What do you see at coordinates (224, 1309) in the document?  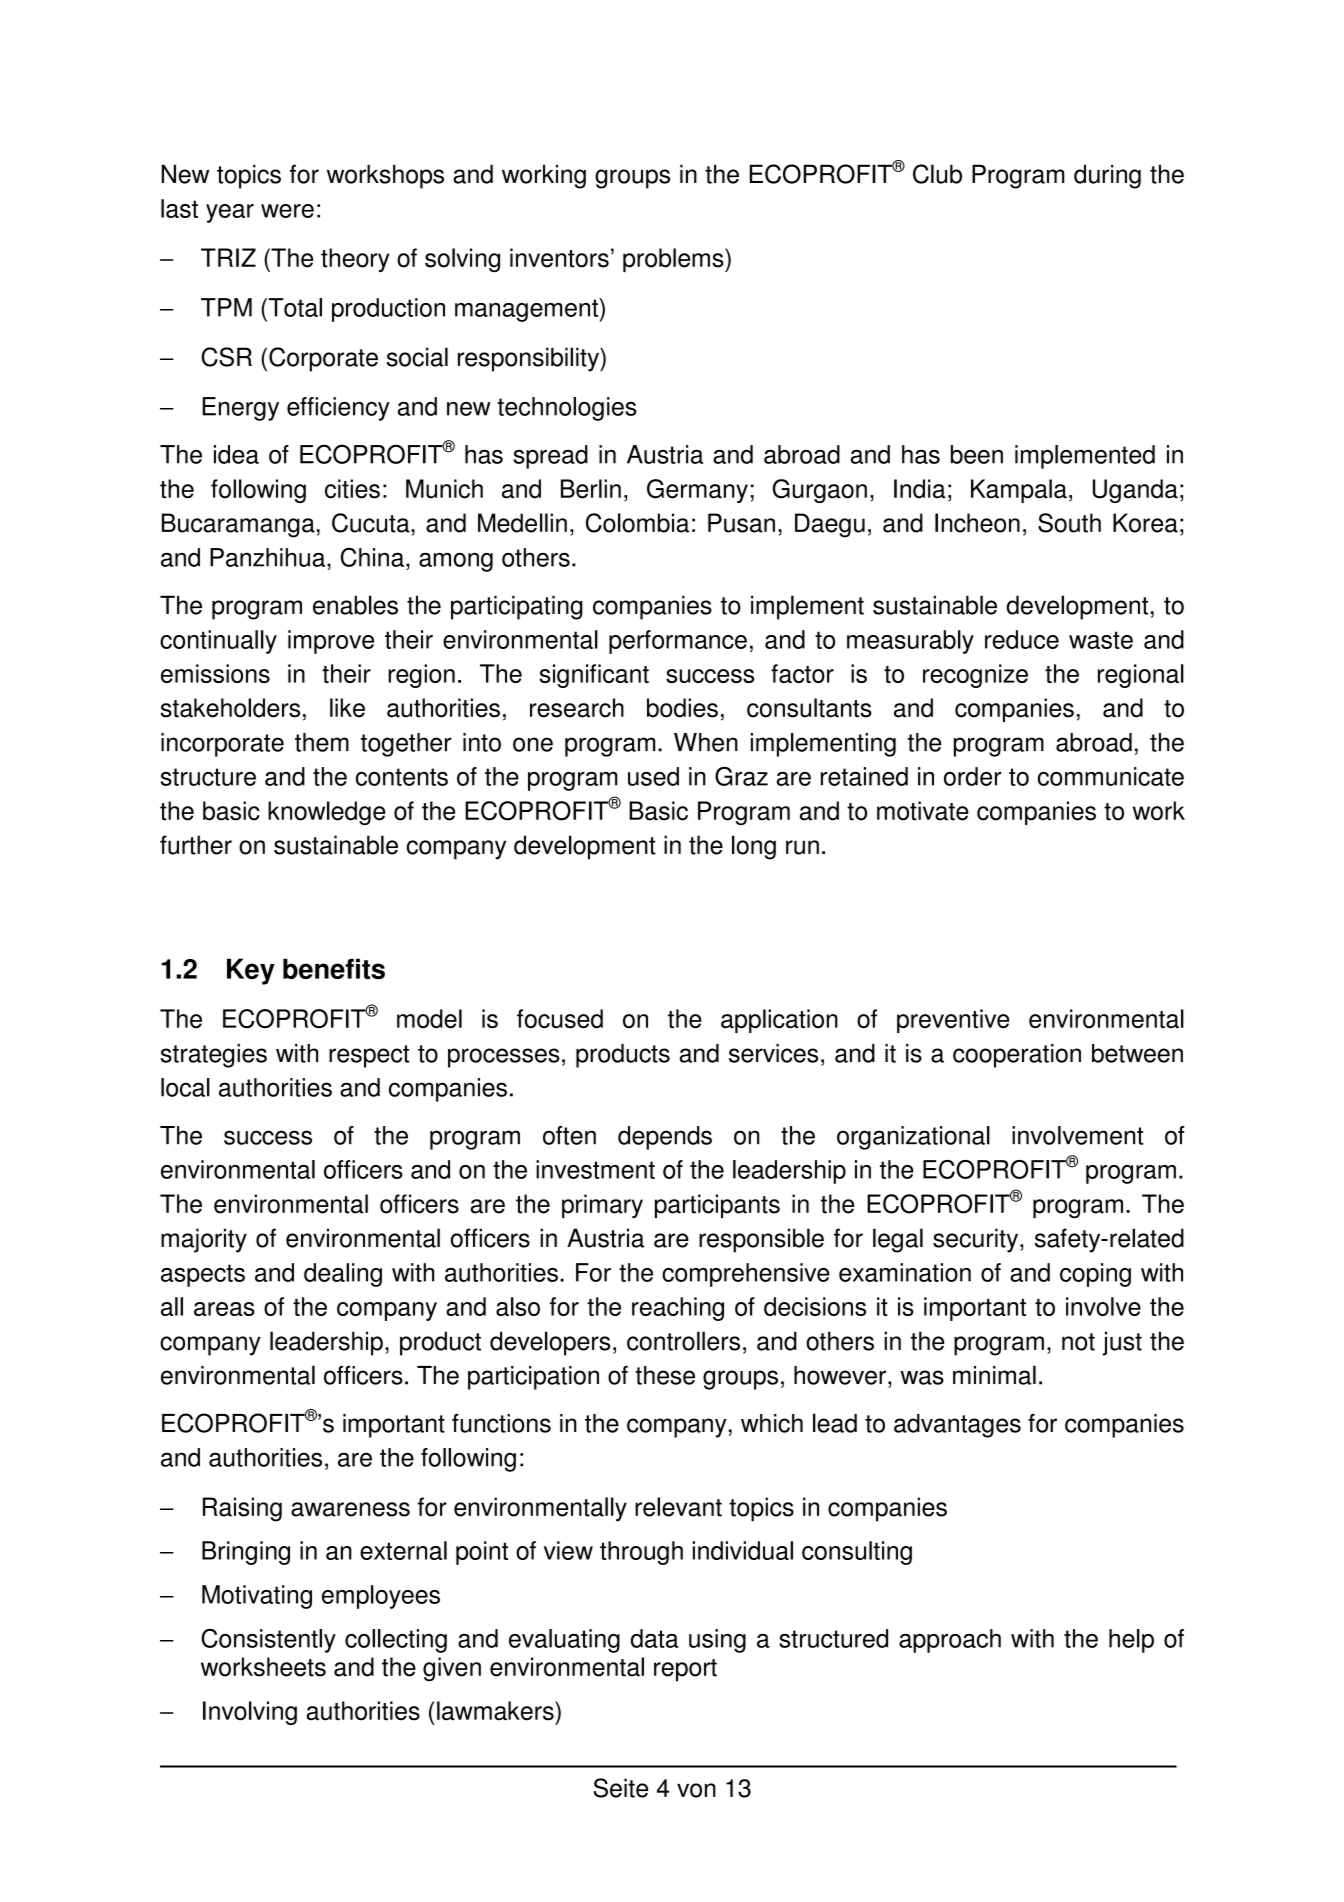 I see `areas` at bounding box center [224, 1309].
